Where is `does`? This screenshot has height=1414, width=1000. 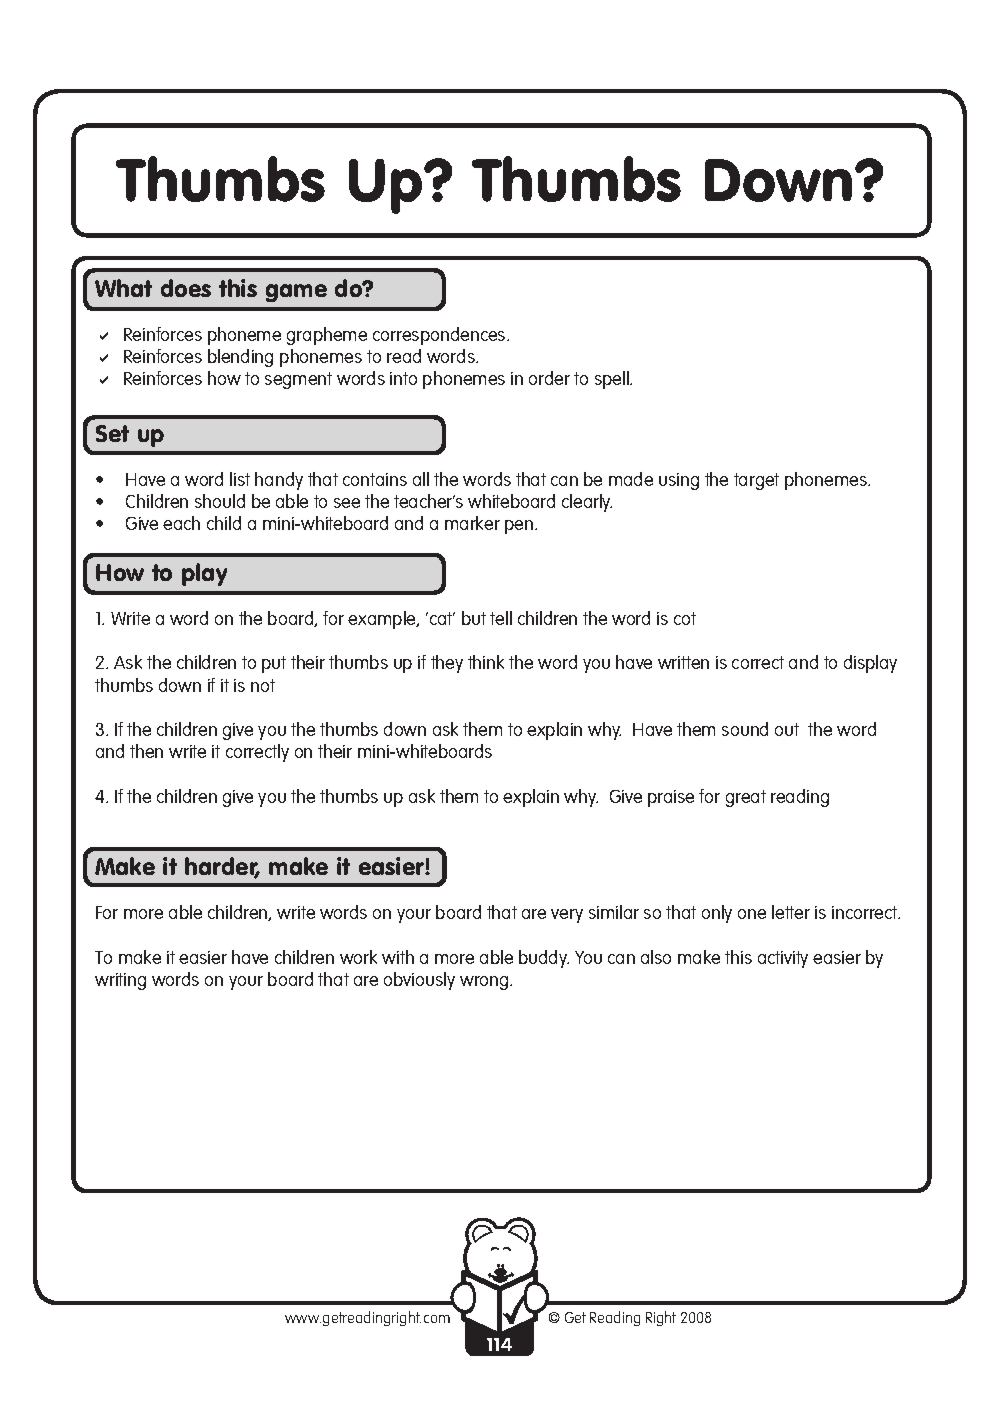 does is located at coordinates (186, 288).
